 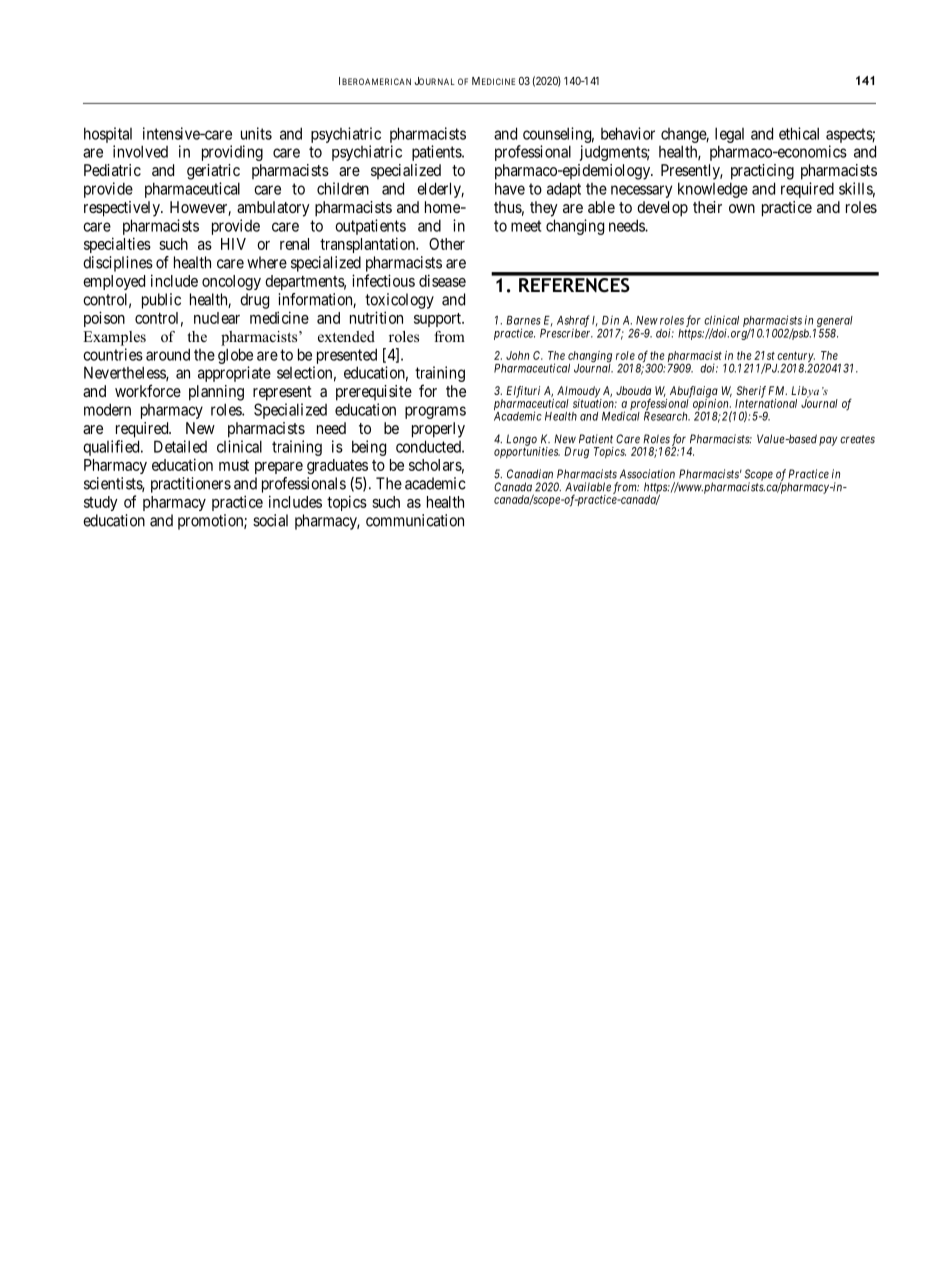 What do you see at coordinates (447, 244) in the image?
I see `Other` at bounding box center [447, 244].
